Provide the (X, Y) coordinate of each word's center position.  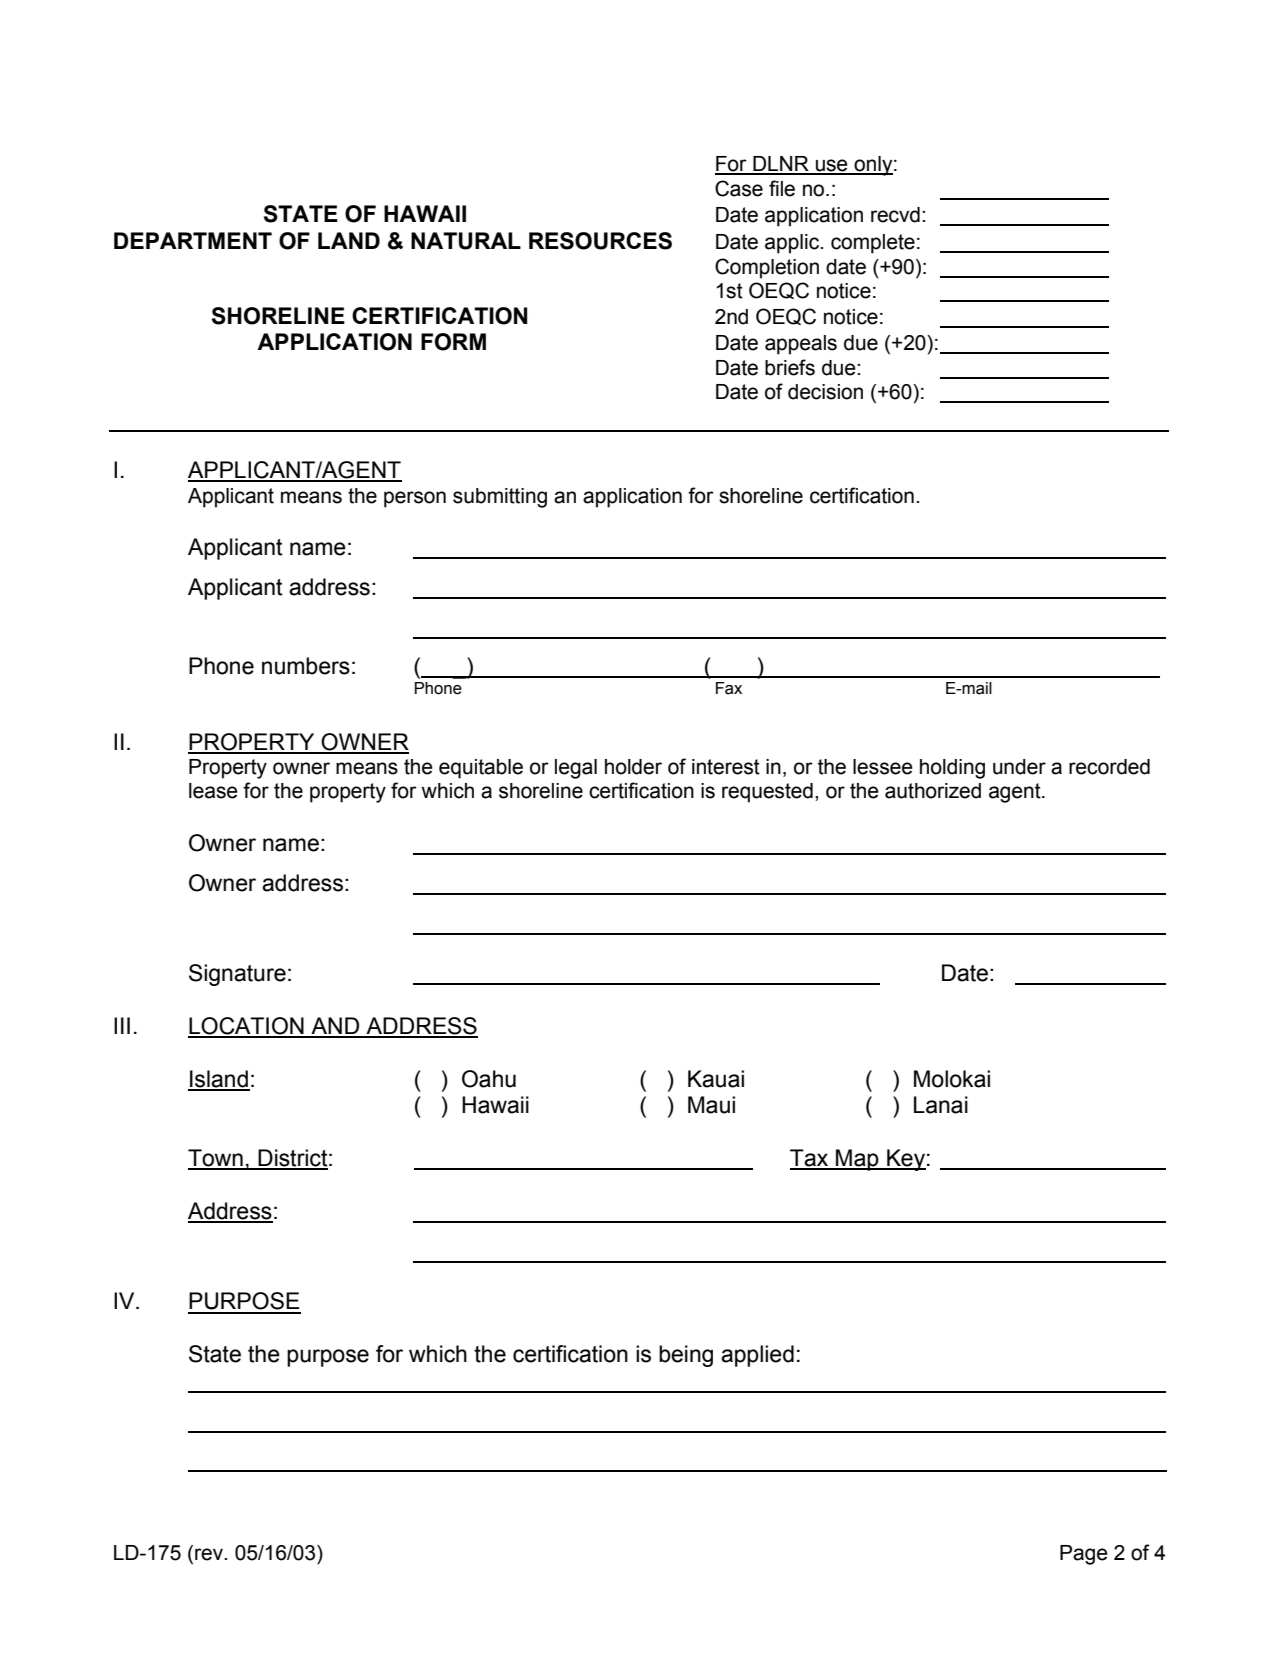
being (686, 1356)
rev (210, 1554)
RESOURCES (600, 241)
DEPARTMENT (193, 240)
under (1019, 767)
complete (873, 244)
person (415, 499)
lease (213, 791)
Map (857, 1160)
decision (825, 392)
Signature (237, 975)
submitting (500, 498)
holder (633, 767)
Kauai (716, 1079)
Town (216, 1159)
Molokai (952, 1079)
